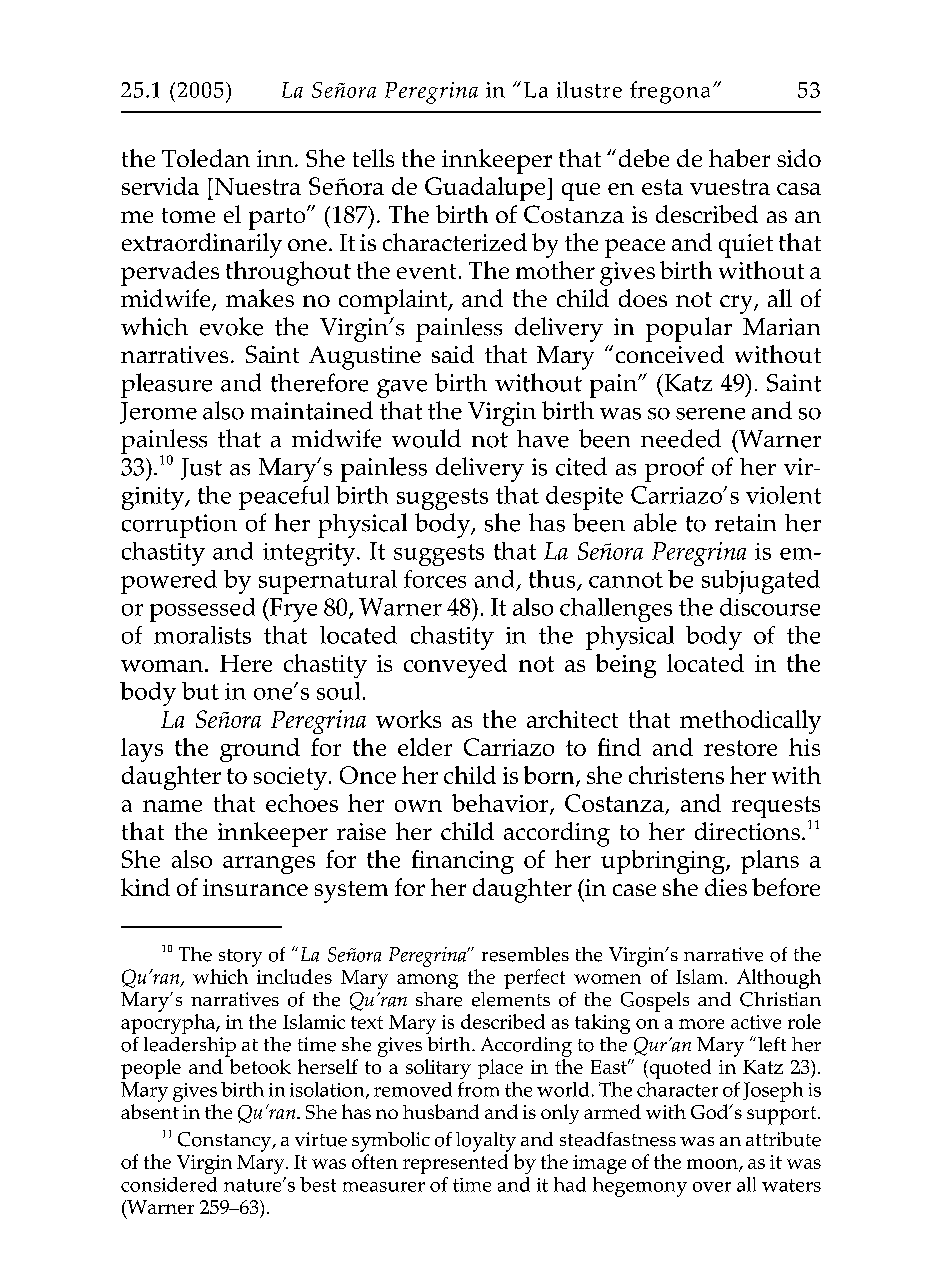 Image resolution: width=926 pixels, height=1288 pixels. What do you see at coordinates (713, 1165) in the document?
I see `moon` at bounding box center [713, 1165].
